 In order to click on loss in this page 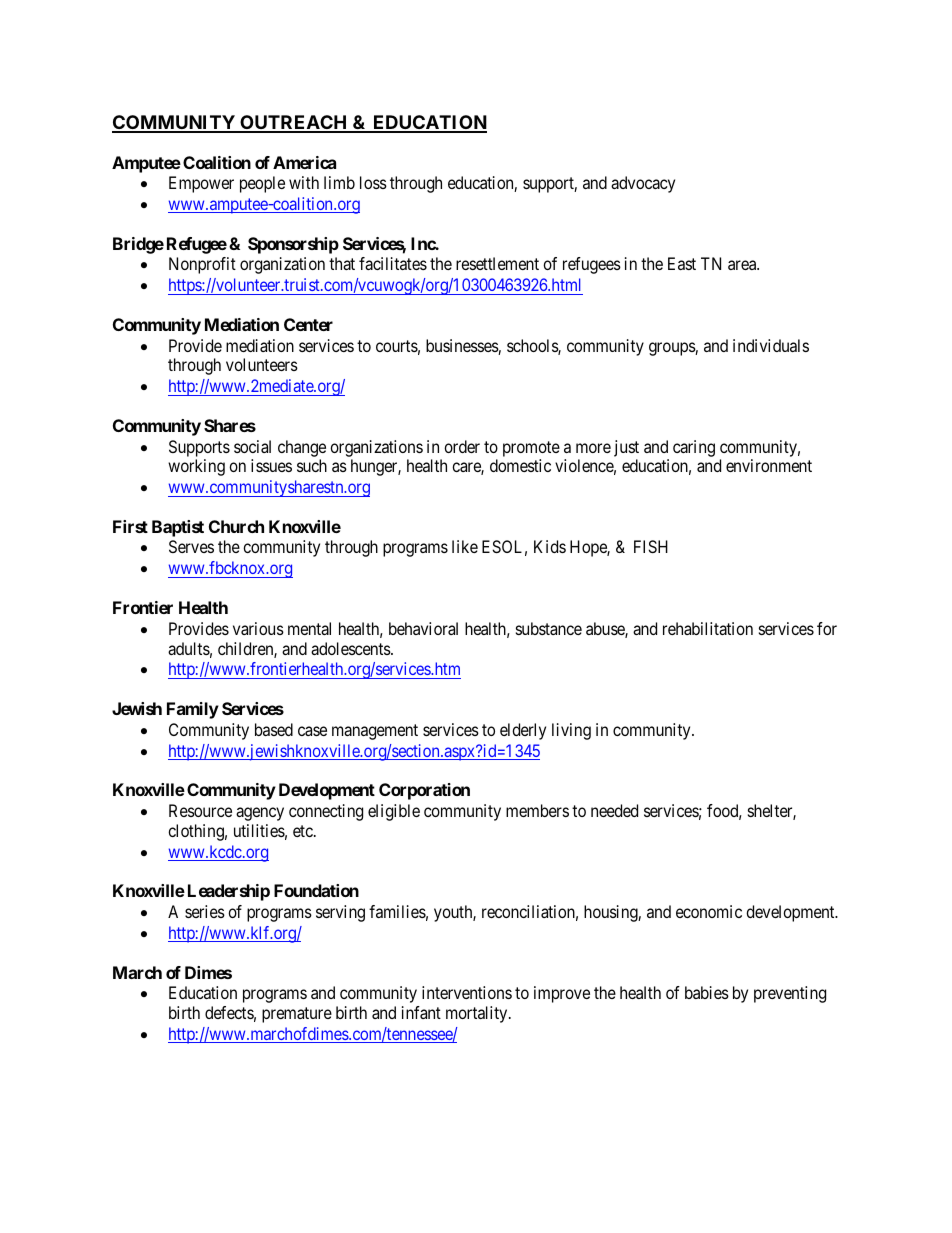, I will do `click(373, 182)`.
